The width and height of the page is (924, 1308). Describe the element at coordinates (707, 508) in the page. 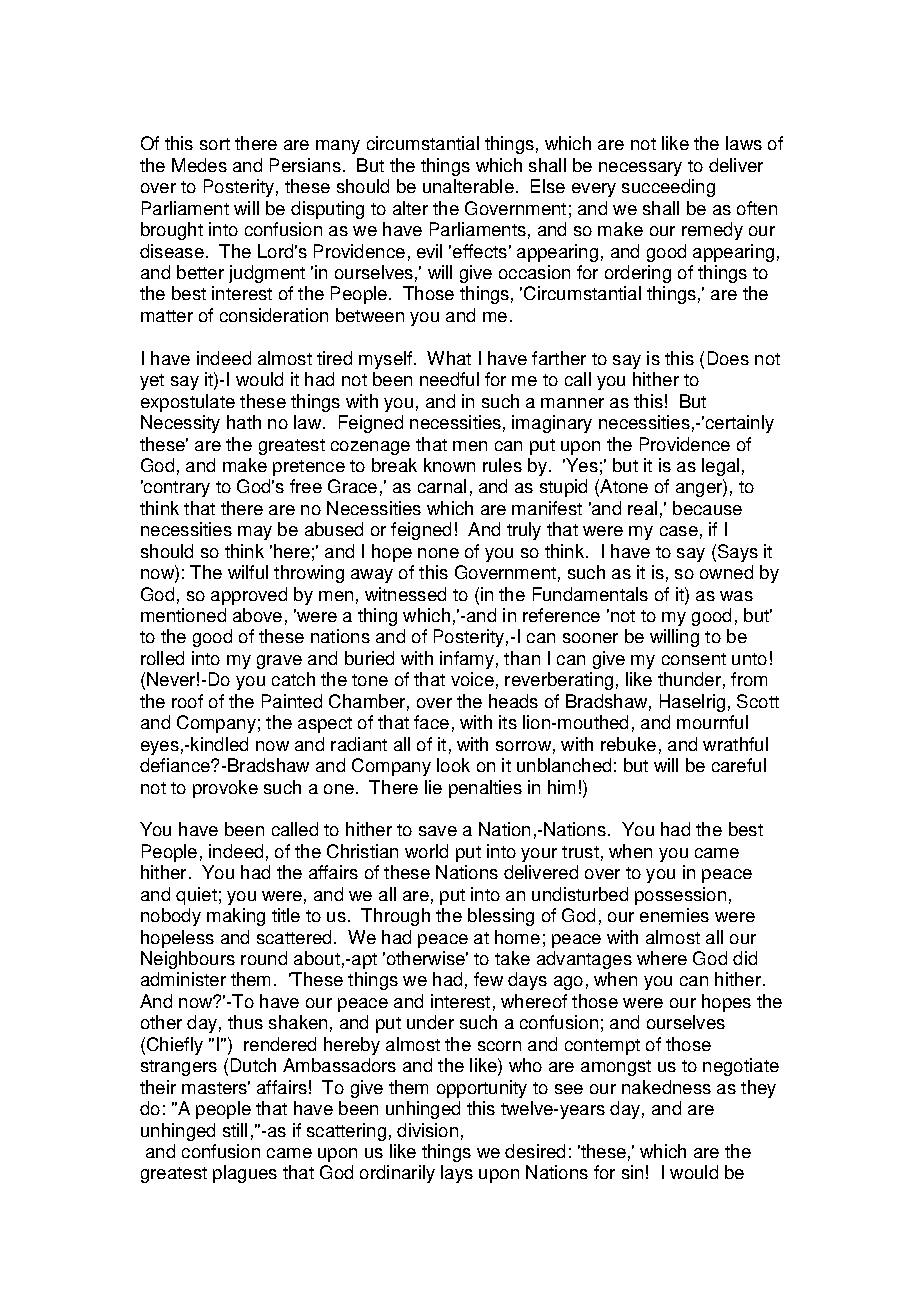

I see `because` at that location.
